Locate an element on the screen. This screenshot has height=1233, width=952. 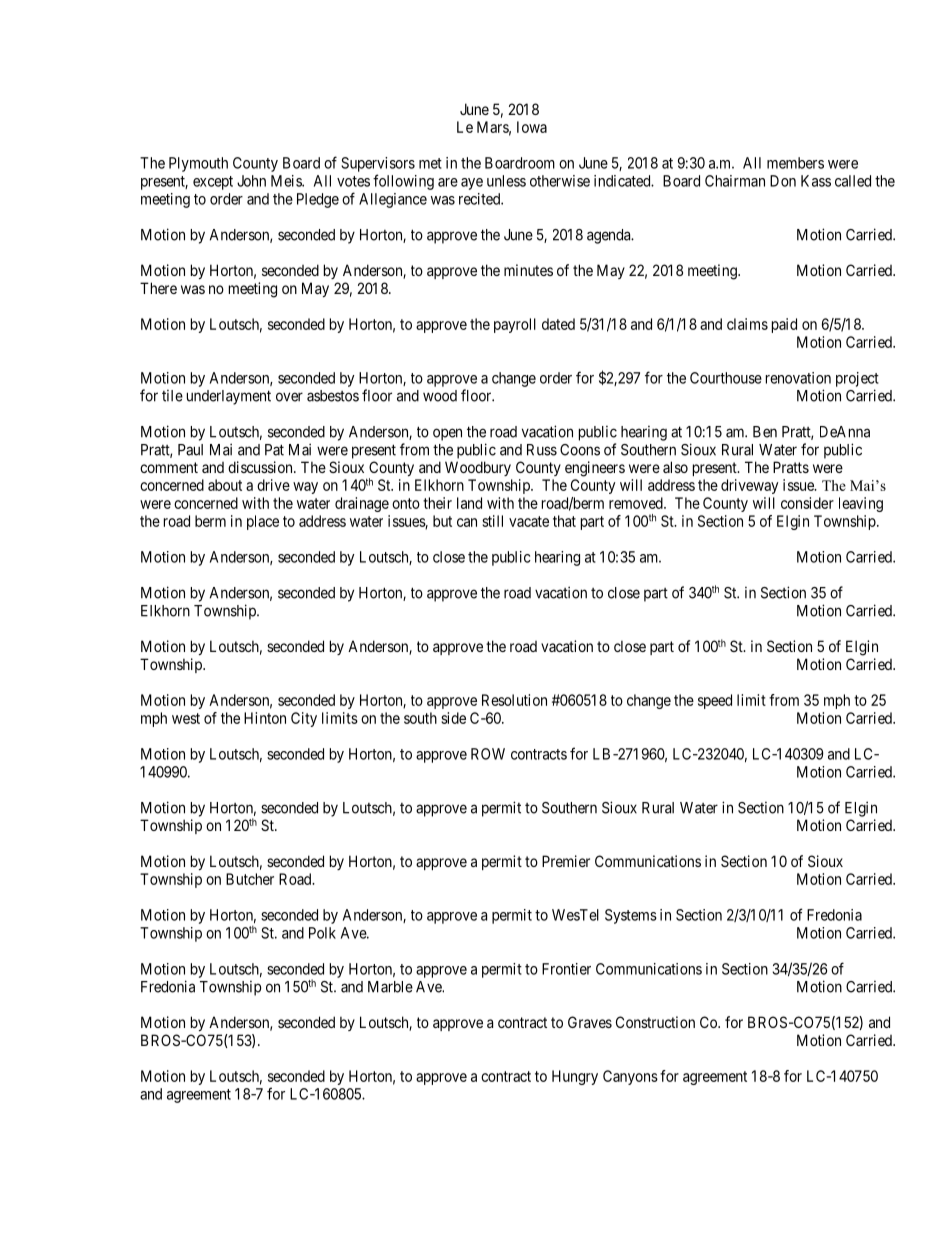
Polk is located at coordinates (322, 933).
